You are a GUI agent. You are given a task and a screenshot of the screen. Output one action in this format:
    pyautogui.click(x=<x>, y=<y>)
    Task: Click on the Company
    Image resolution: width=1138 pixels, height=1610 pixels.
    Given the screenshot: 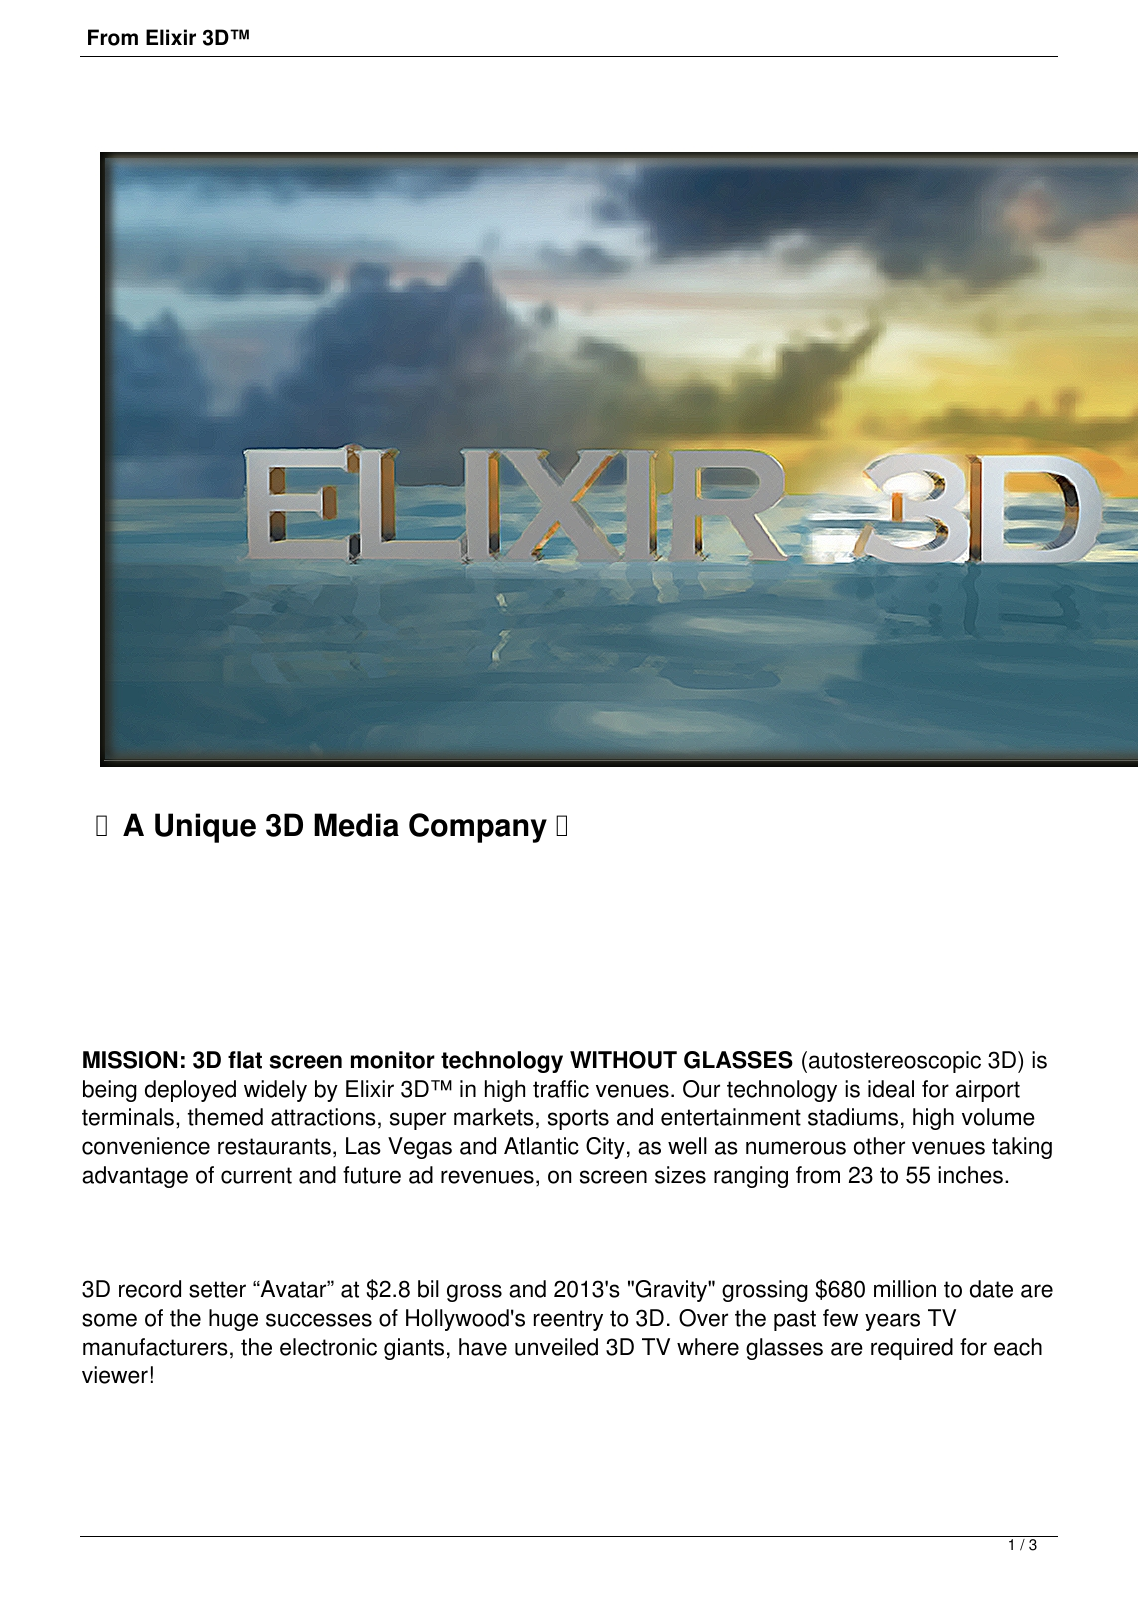 What is the action you would take?
    pyautogui.click(x=478, y=828)
